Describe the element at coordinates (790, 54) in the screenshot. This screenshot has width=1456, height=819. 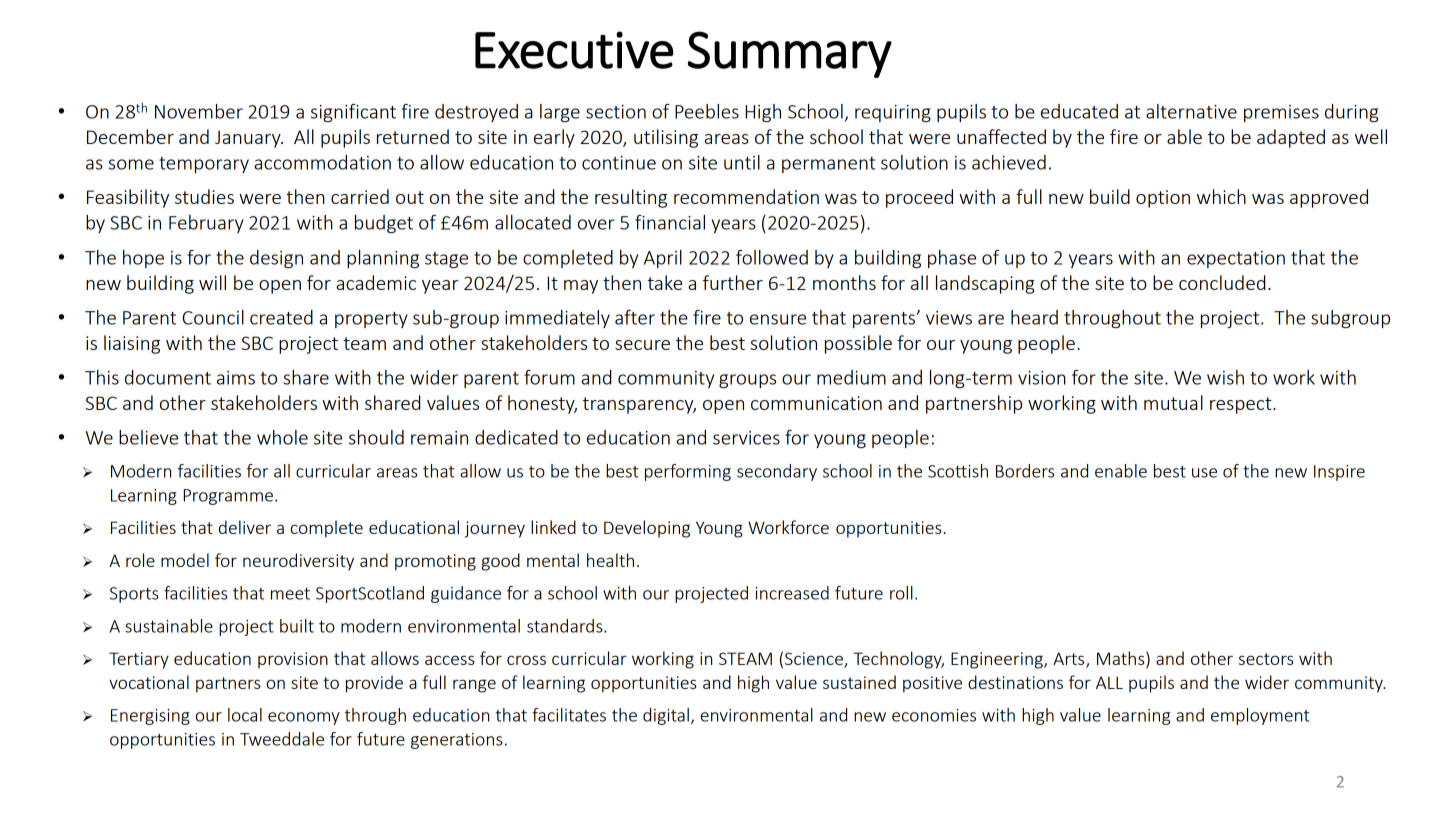
I see `Summary` at that location.
